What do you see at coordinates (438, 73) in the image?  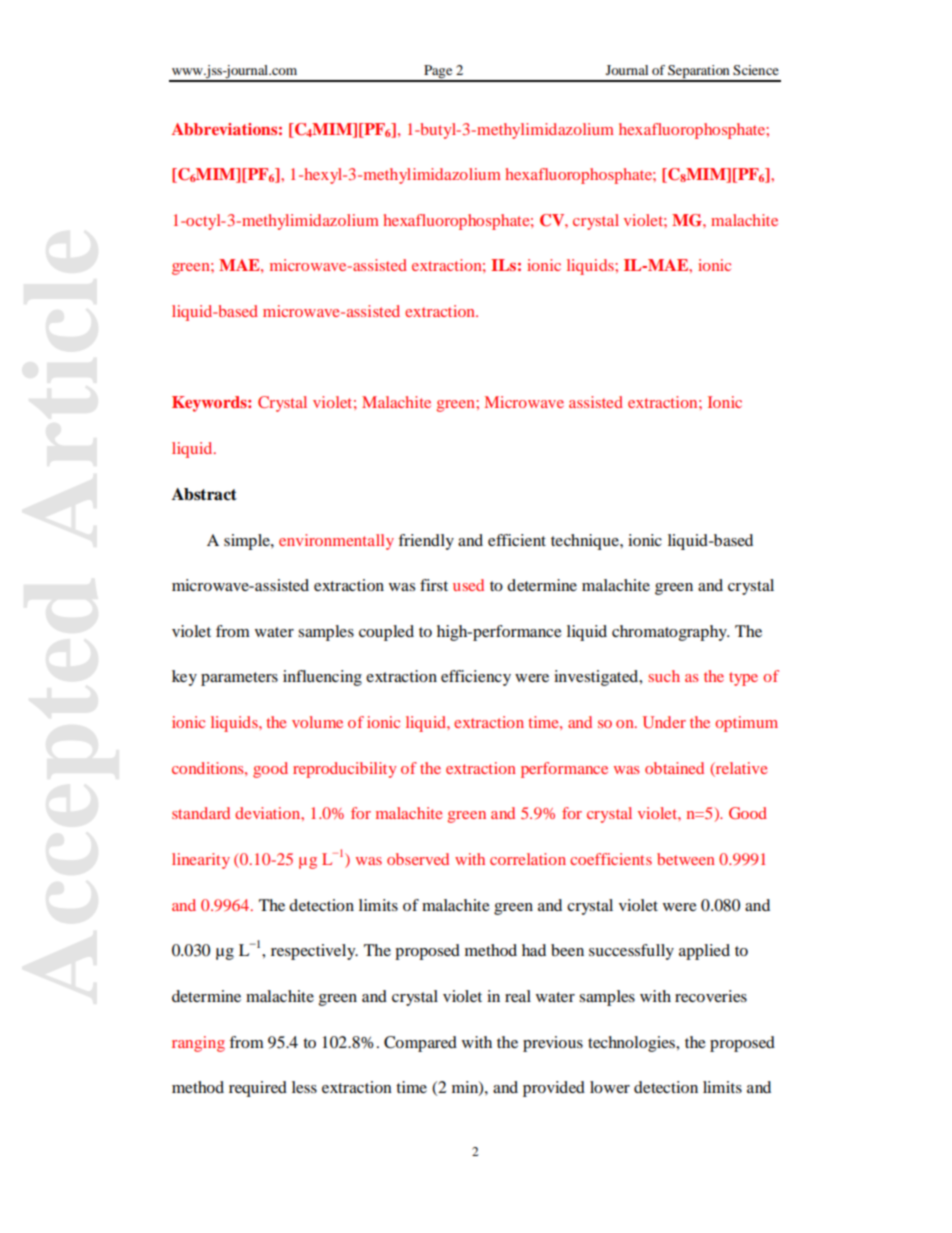 I see `Page` at bounding box center [438, 73].
